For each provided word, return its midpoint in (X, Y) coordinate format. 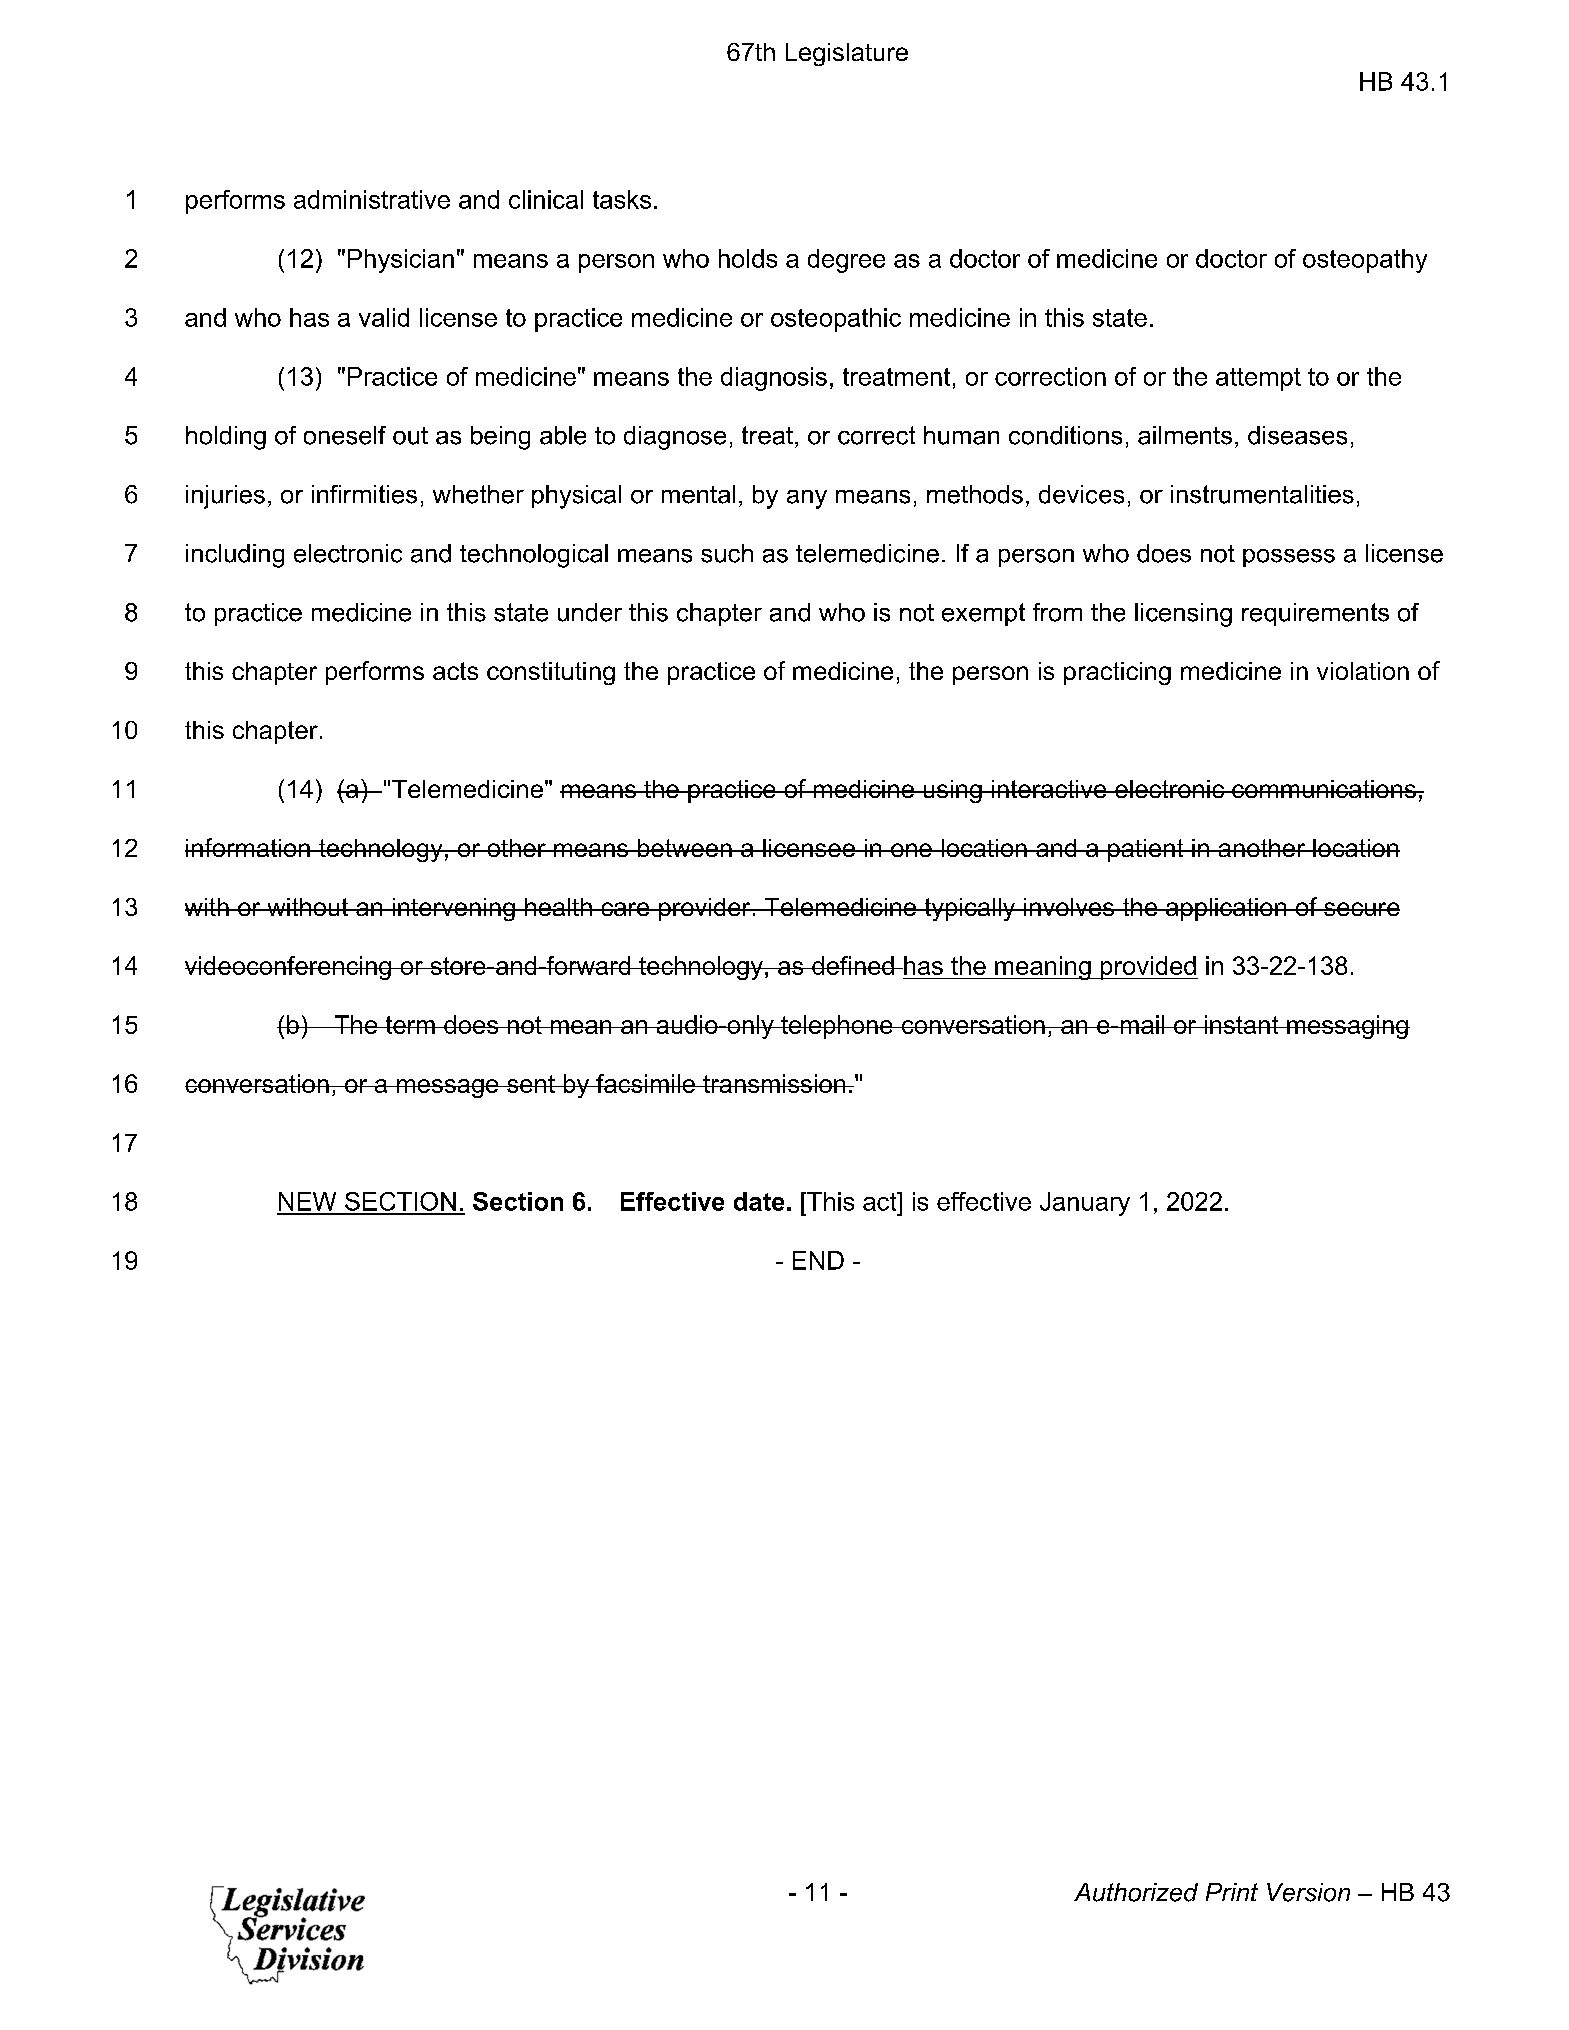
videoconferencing (289, 968)
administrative (372, 199)
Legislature (847, 54)
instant (1241, 1024)
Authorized (1136, 1892)
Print (1232, 1892)
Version (1308, 1892)
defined (853, 965)
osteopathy (1365, 261)
